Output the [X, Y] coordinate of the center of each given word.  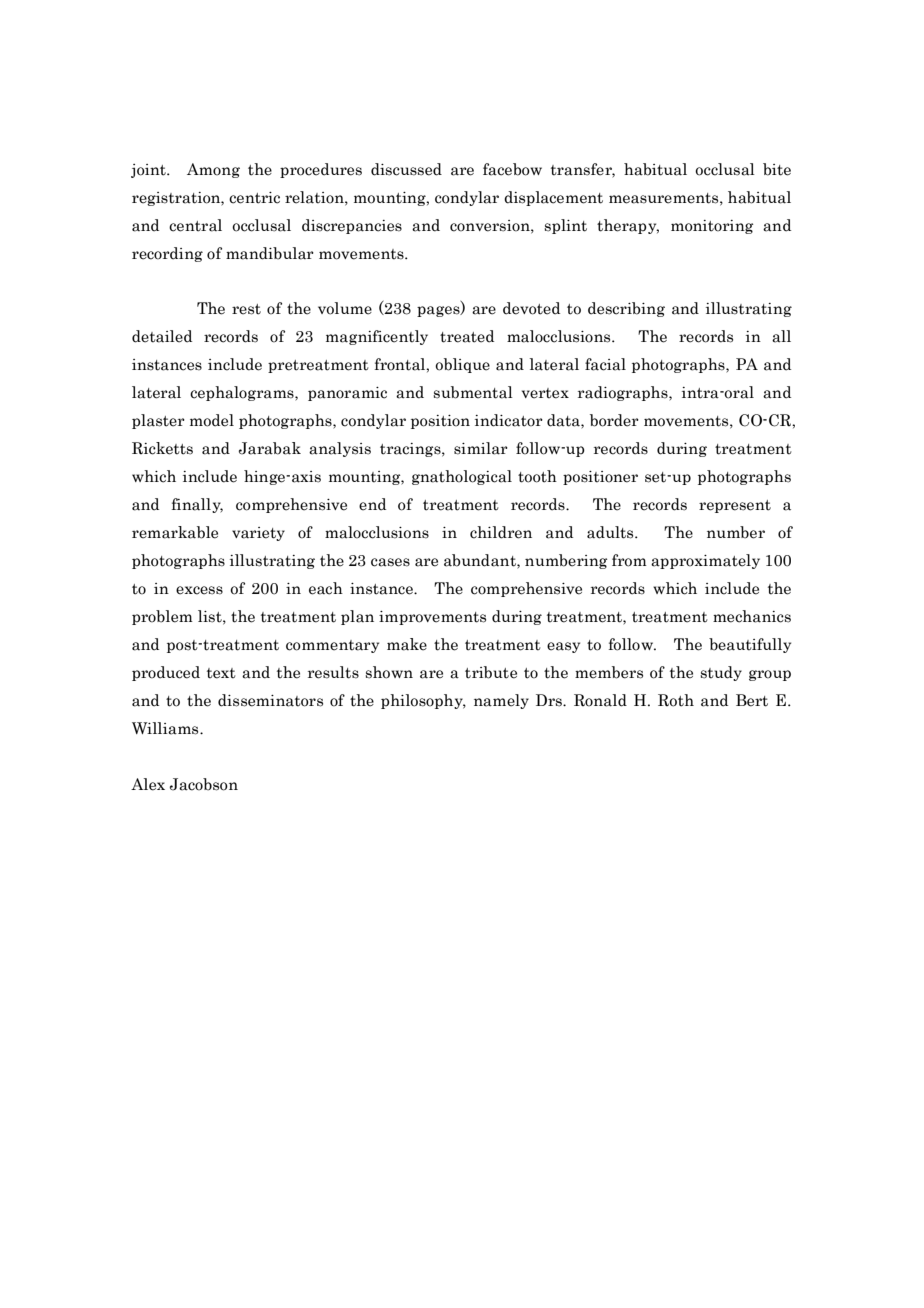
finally [197, 505]
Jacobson [204, 784]
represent [735, 506]
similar [481, 448]
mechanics [752, 616]
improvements [432, 618]
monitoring [712, 227]
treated [467, 336]
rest [246, 309]
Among [213, 170]
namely [501, 701]
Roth [676, 700]
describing [626, 309]
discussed [406, 169]
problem [162, 617]
